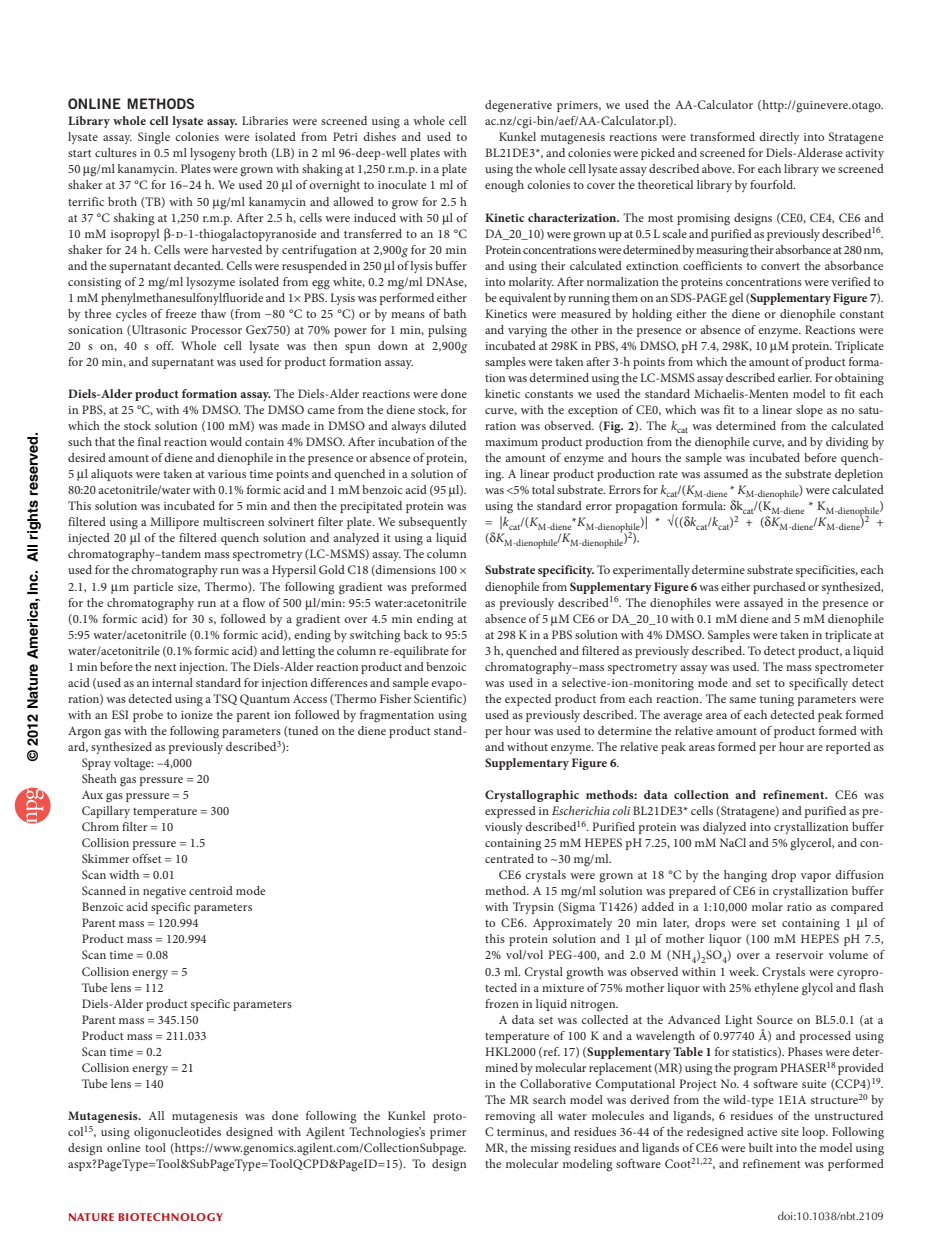  Describe the element at coordinates (170, 1217) in the page. I see `biotechnology` at that location.
